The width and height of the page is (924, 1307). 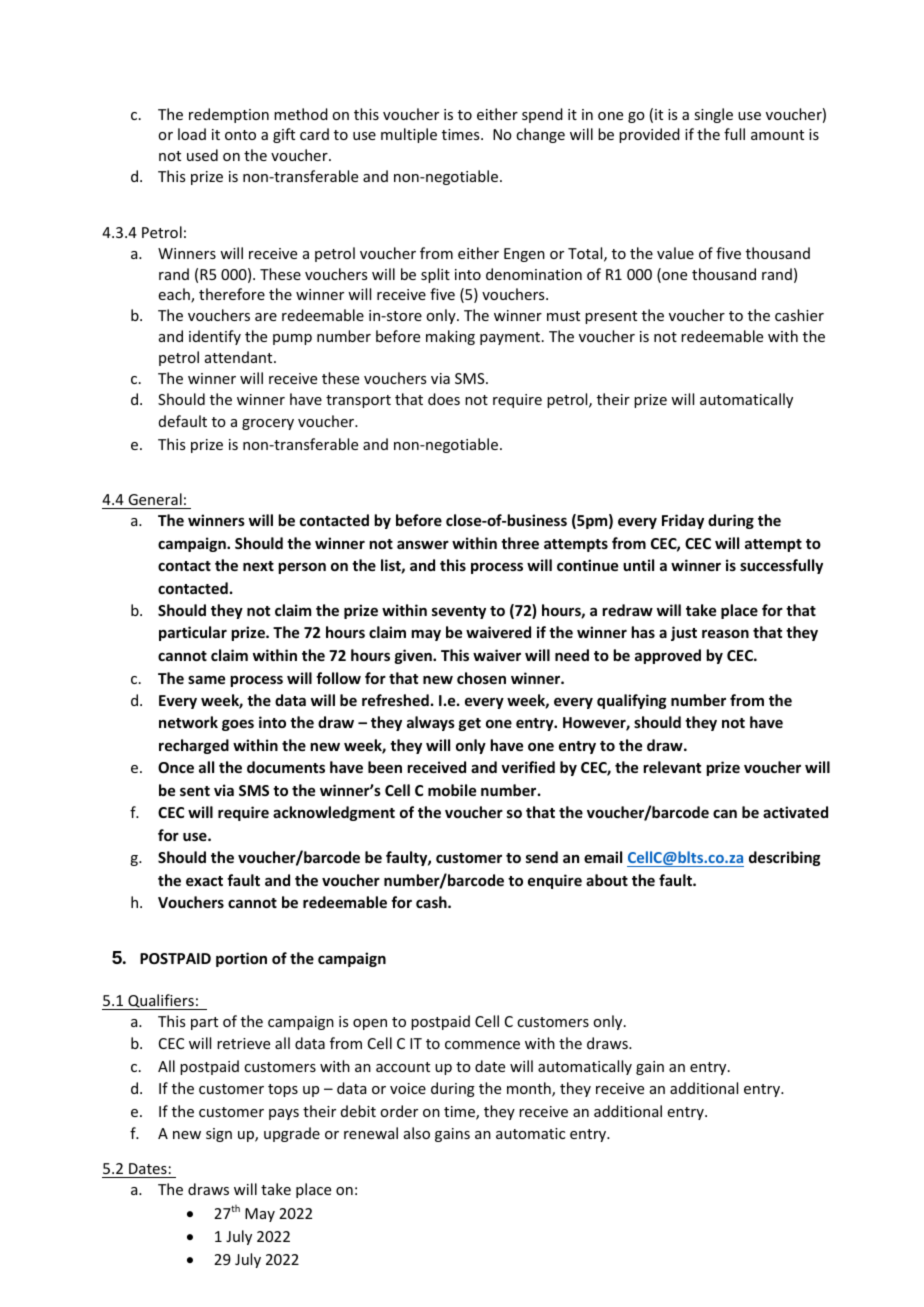 What do you see at coordinates (530, 1089) in the page?
I see `month` at bounding box center [530, 1089].
